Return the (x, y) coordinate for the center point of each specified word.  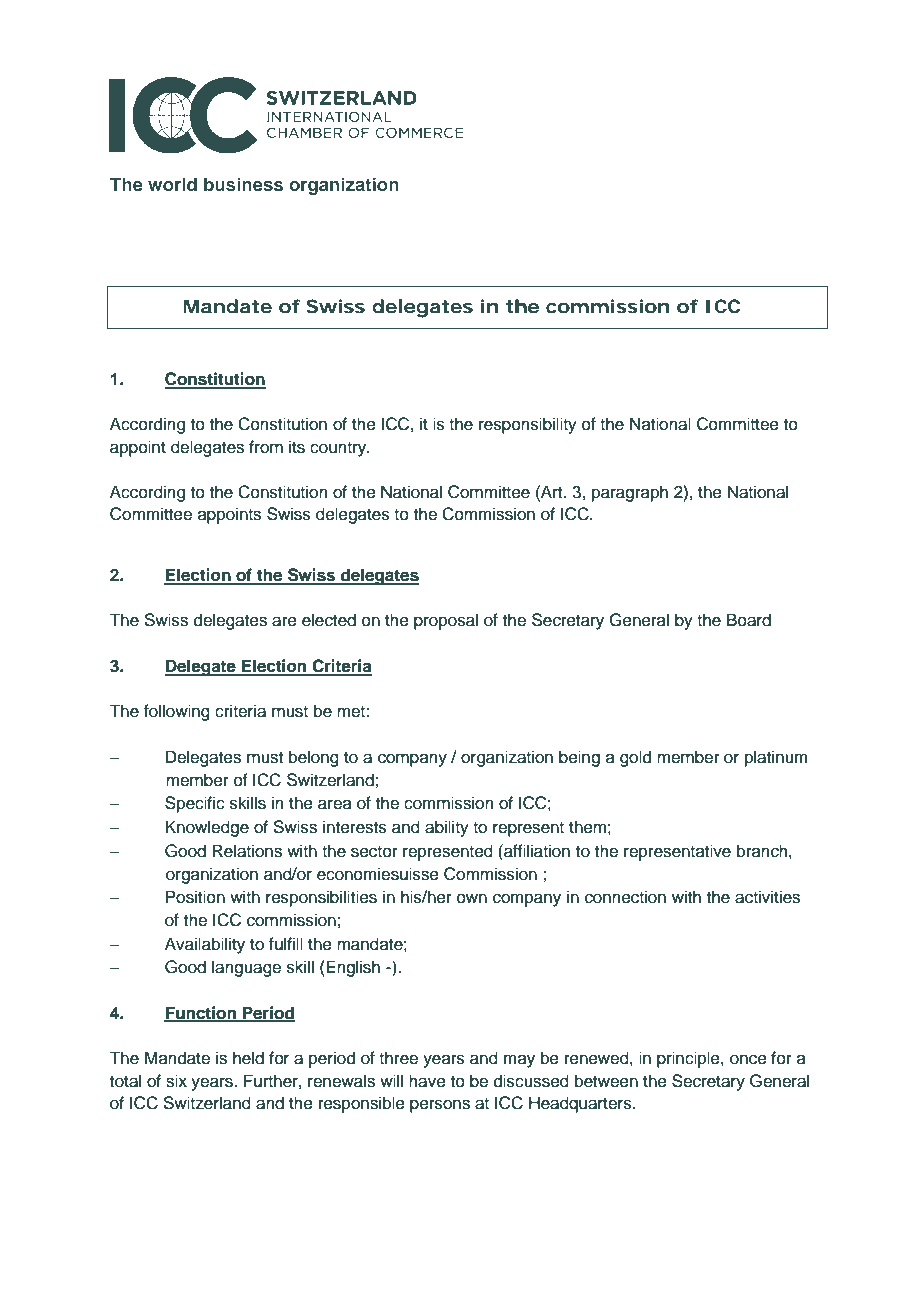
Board (749, 620)
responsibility (528, 425)
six (176, 1081)
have (427, 1081)
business (243, 184)
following (177, 712)
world (172, 184)
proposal (446, 621)
